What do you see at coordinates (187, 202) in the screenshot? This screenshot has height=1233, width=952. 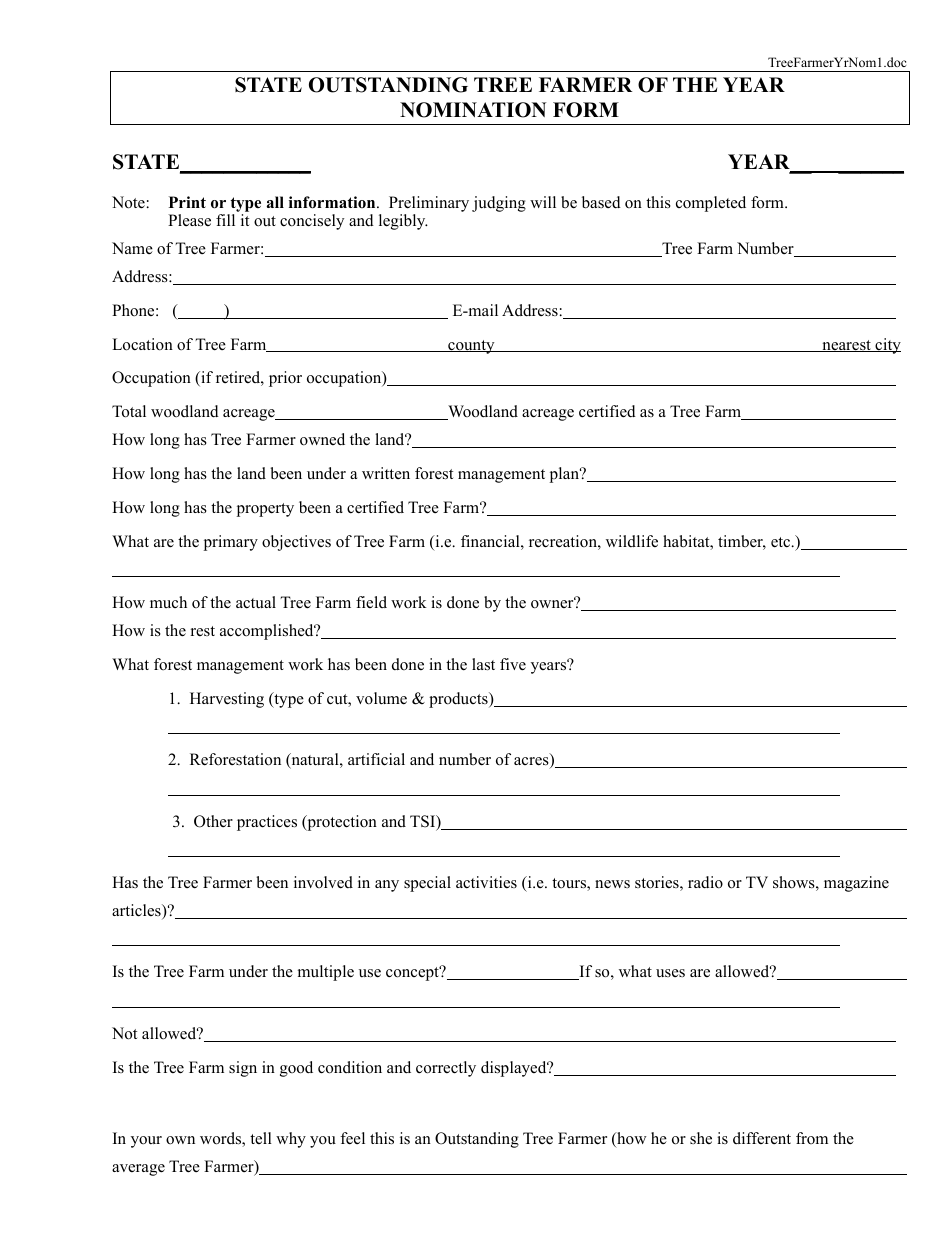 I see `Print` at bounding box center [187, 202].
